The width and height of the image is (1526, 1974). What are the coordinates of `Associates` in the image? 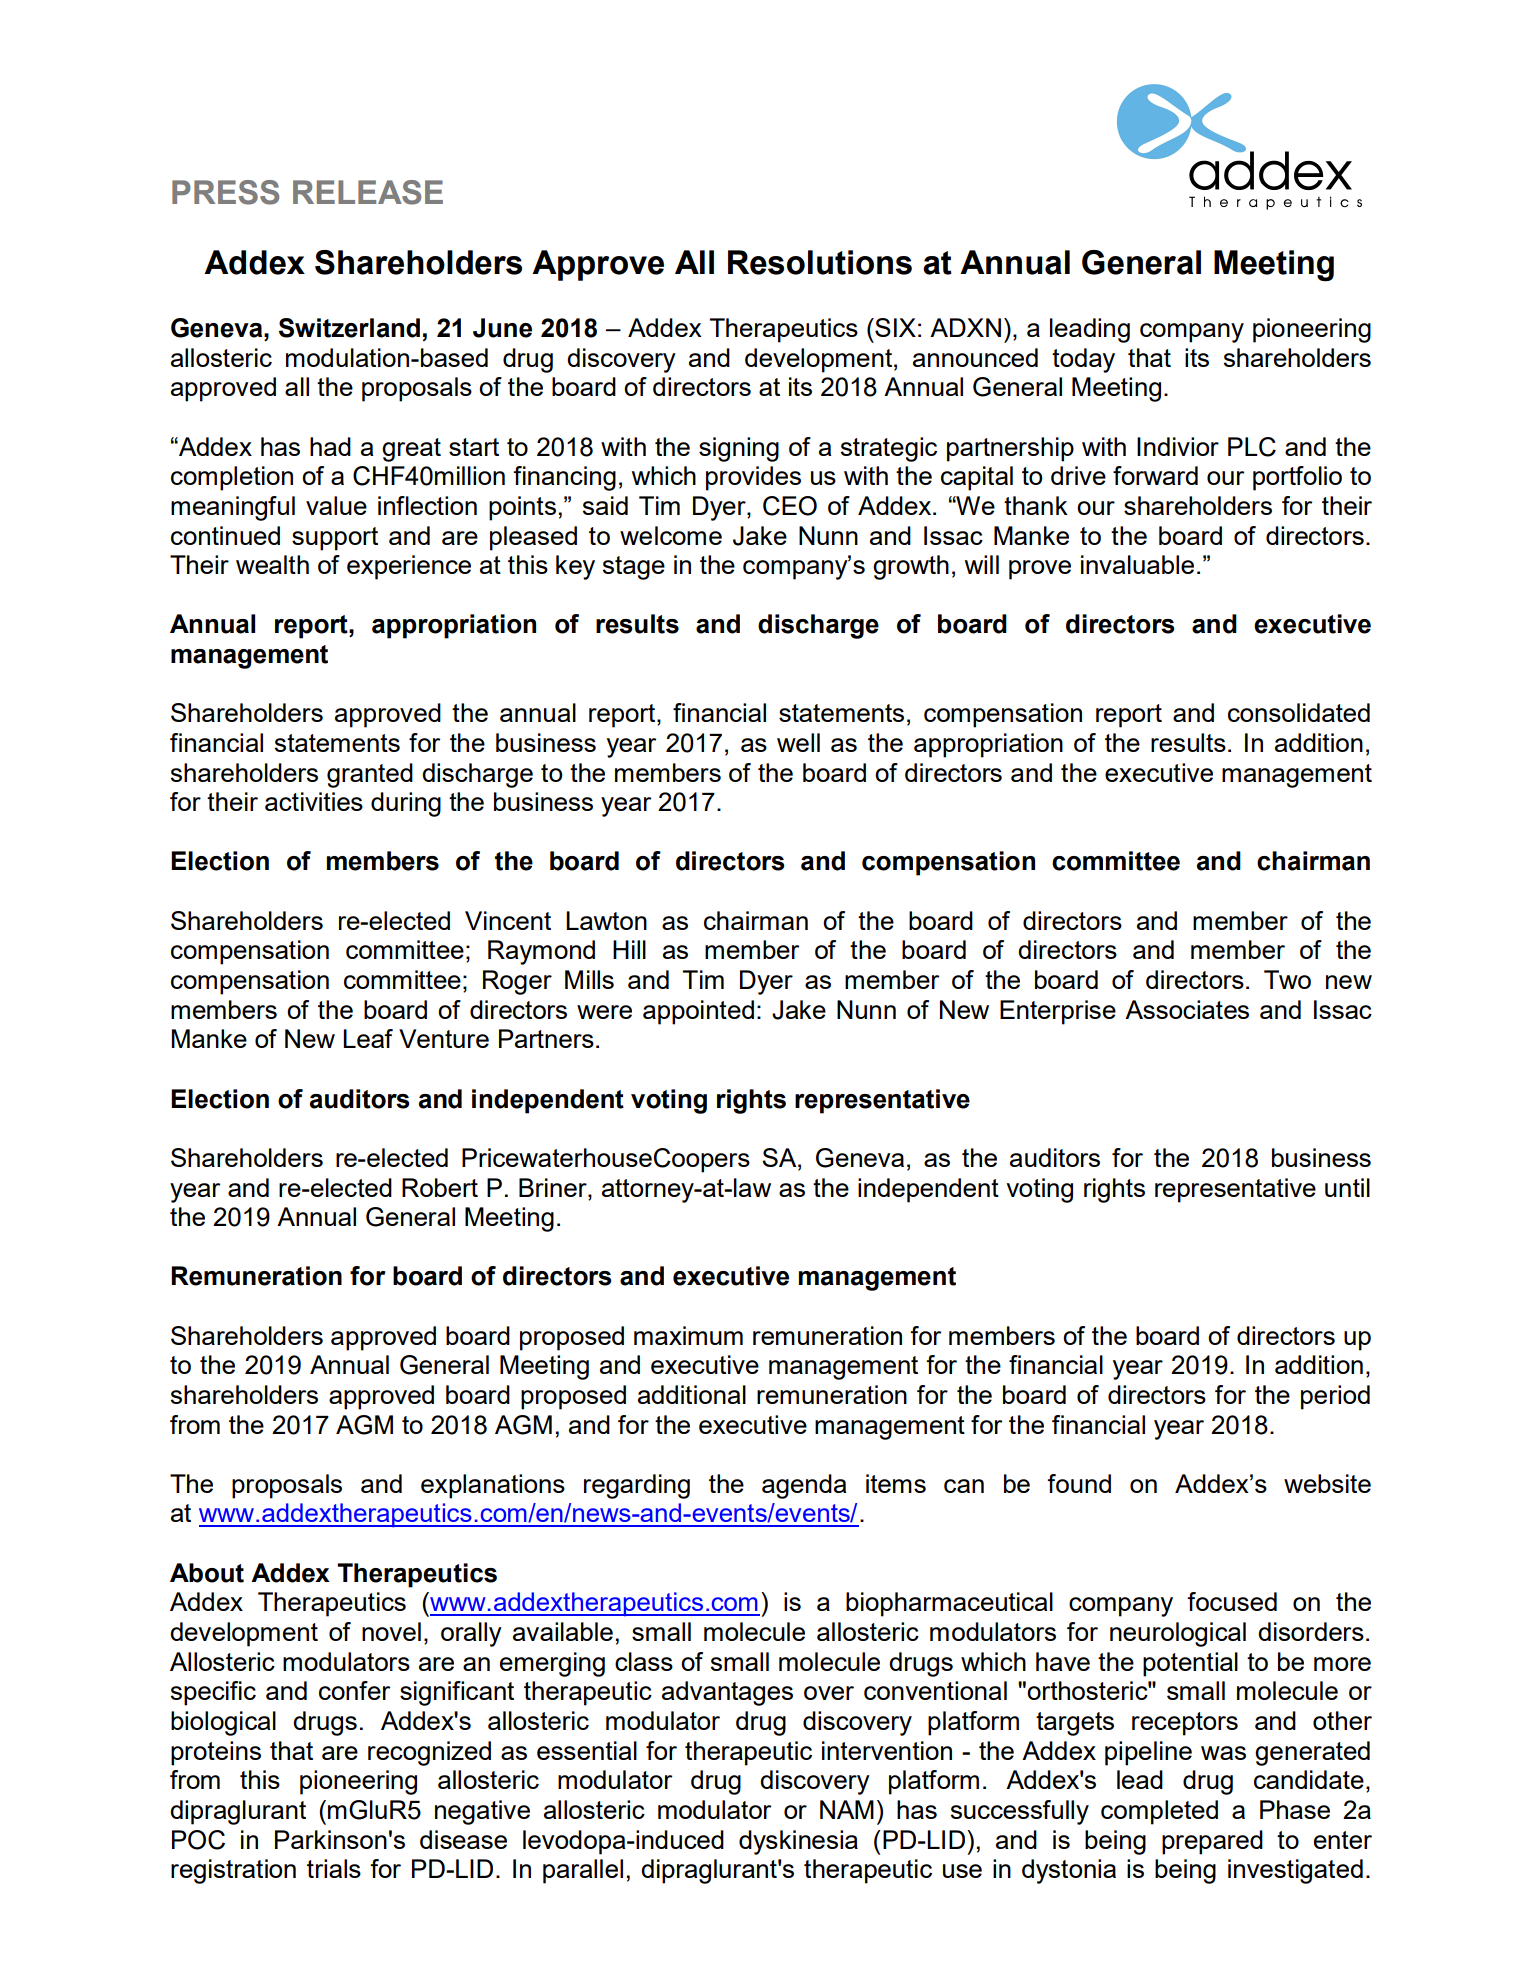 It's located at (1187, 1009).
